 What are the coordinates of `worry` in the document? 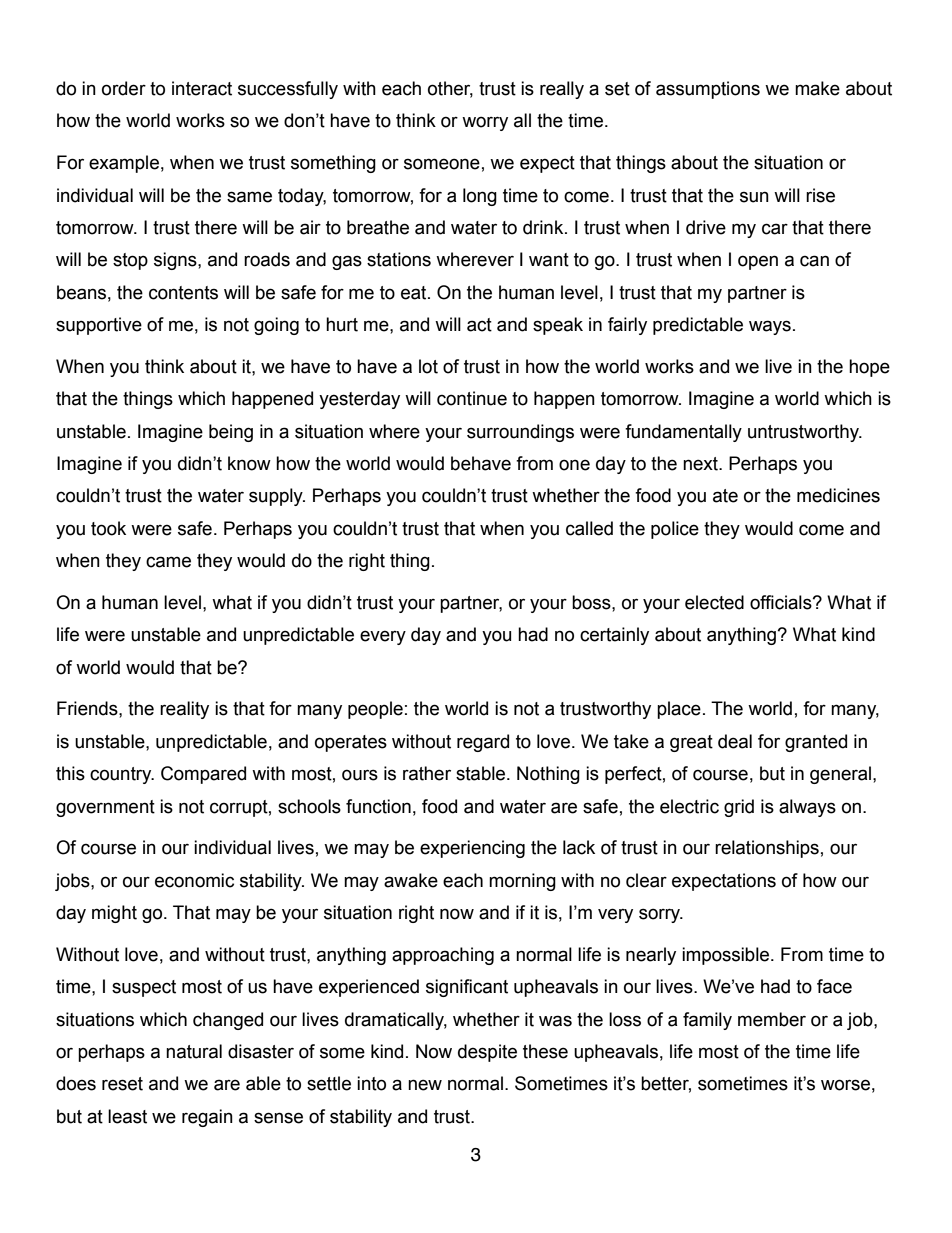 It's located at (485, 123).
